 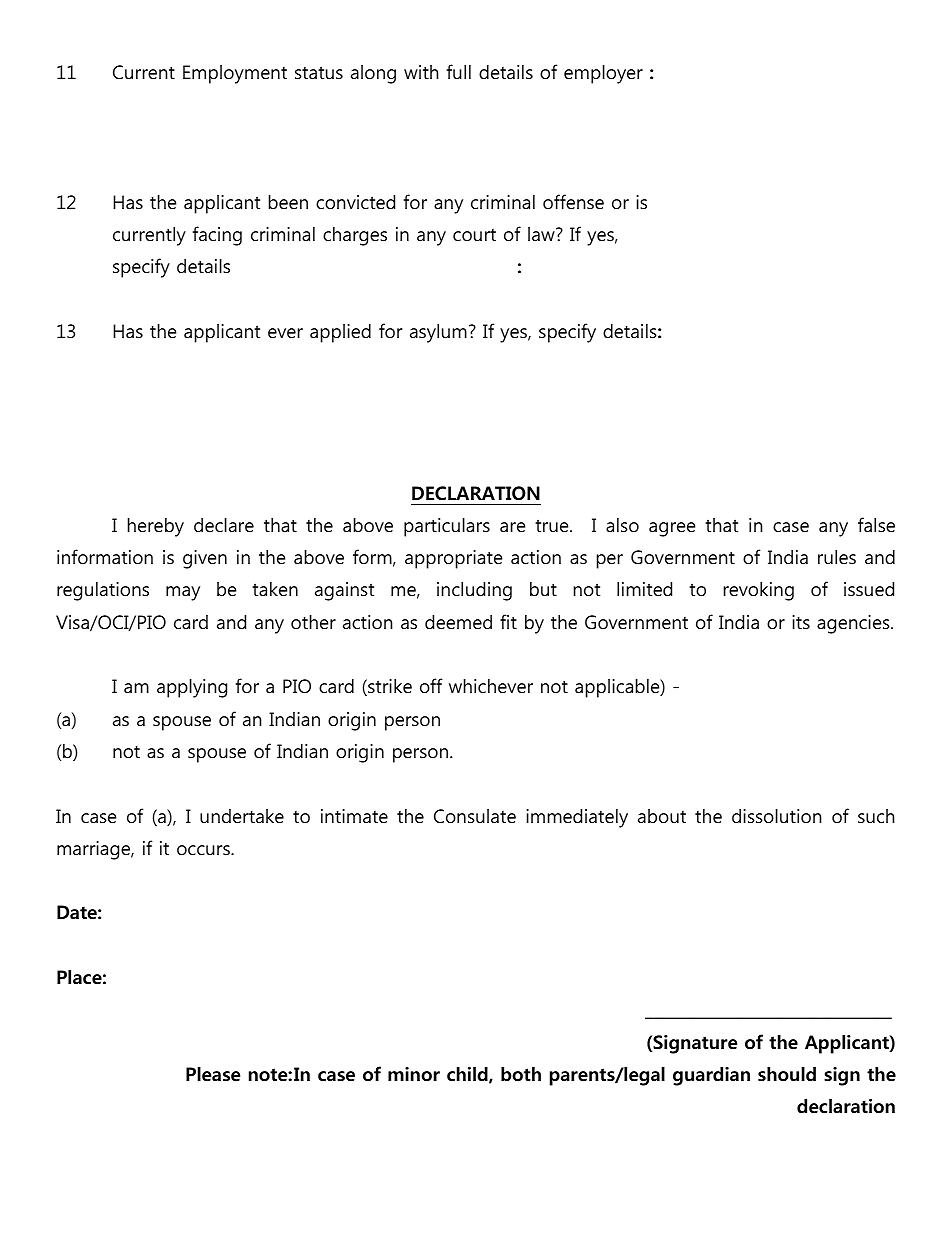 I want to click on both, so click(x=521, y=1074).
